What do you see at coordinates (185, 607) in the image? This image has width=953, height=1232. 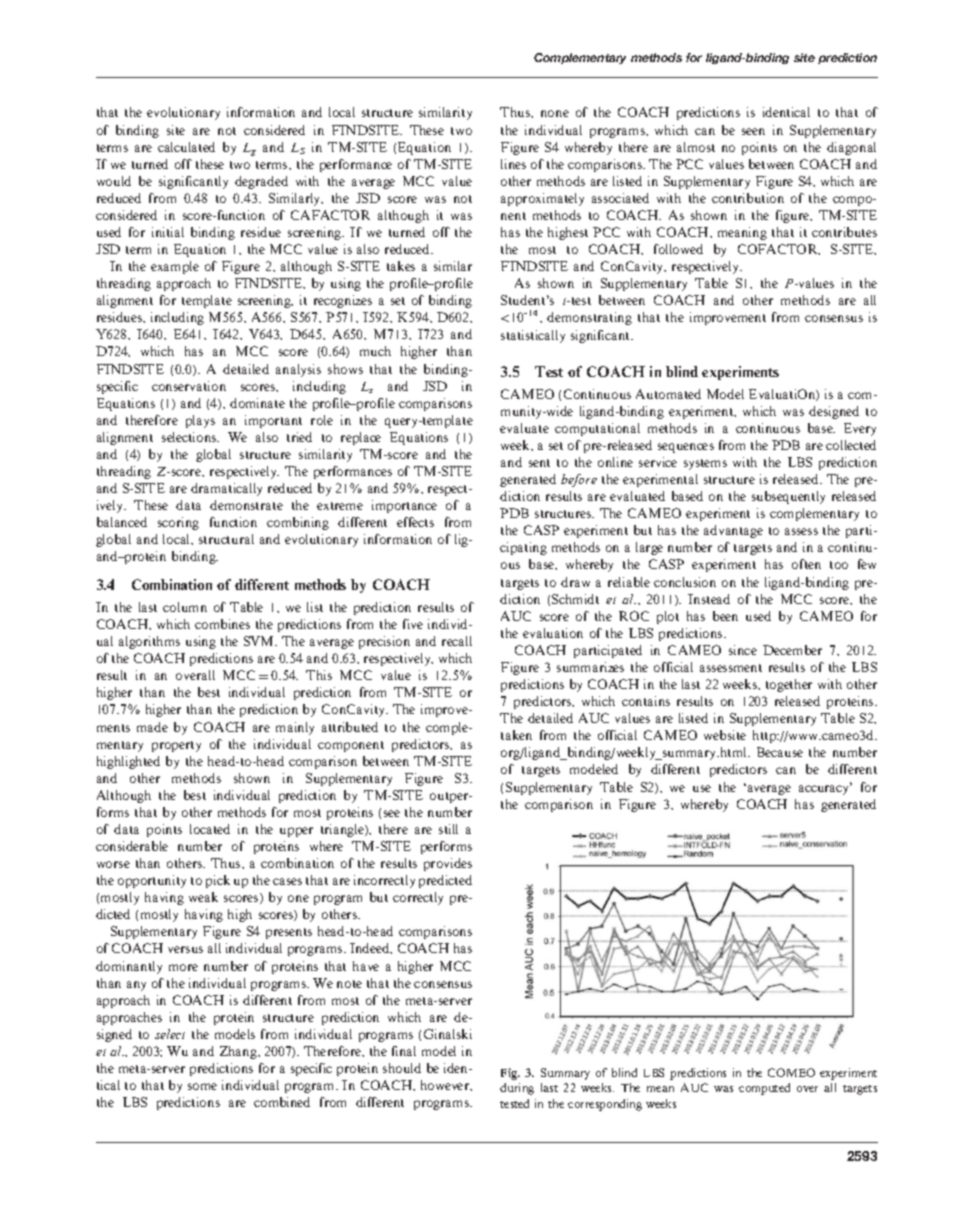 I see `column` at bounding box center [185, 607].
